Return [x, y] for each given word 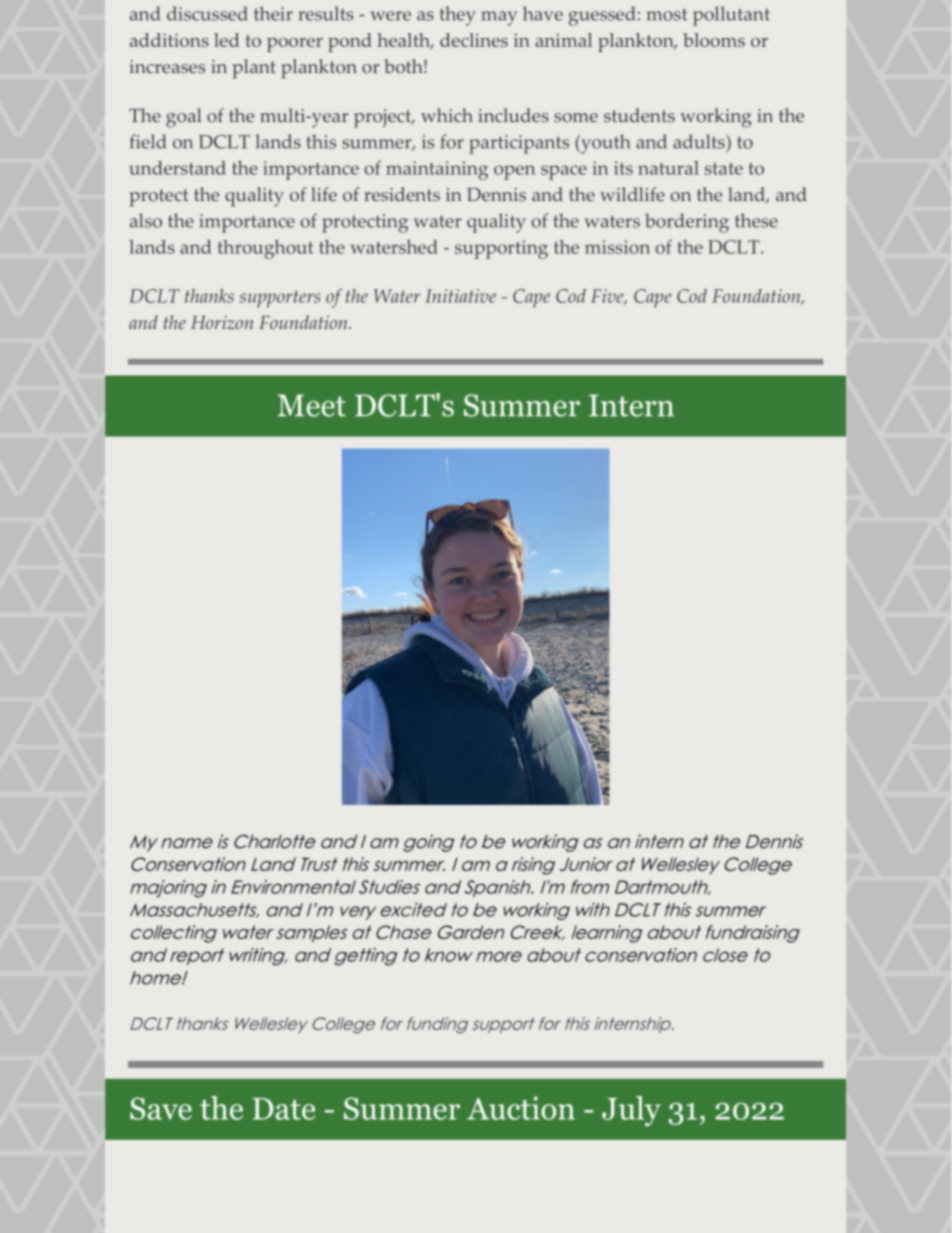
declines [474, 40]
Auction [521, 1108]
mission [617, 247]
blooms [714, 40]
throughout [266, 249]
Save [161, 1108]
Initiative [460, 296]
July [631, 1111]
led [227, 40]
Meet [311, 405]
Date [284, 1109]
